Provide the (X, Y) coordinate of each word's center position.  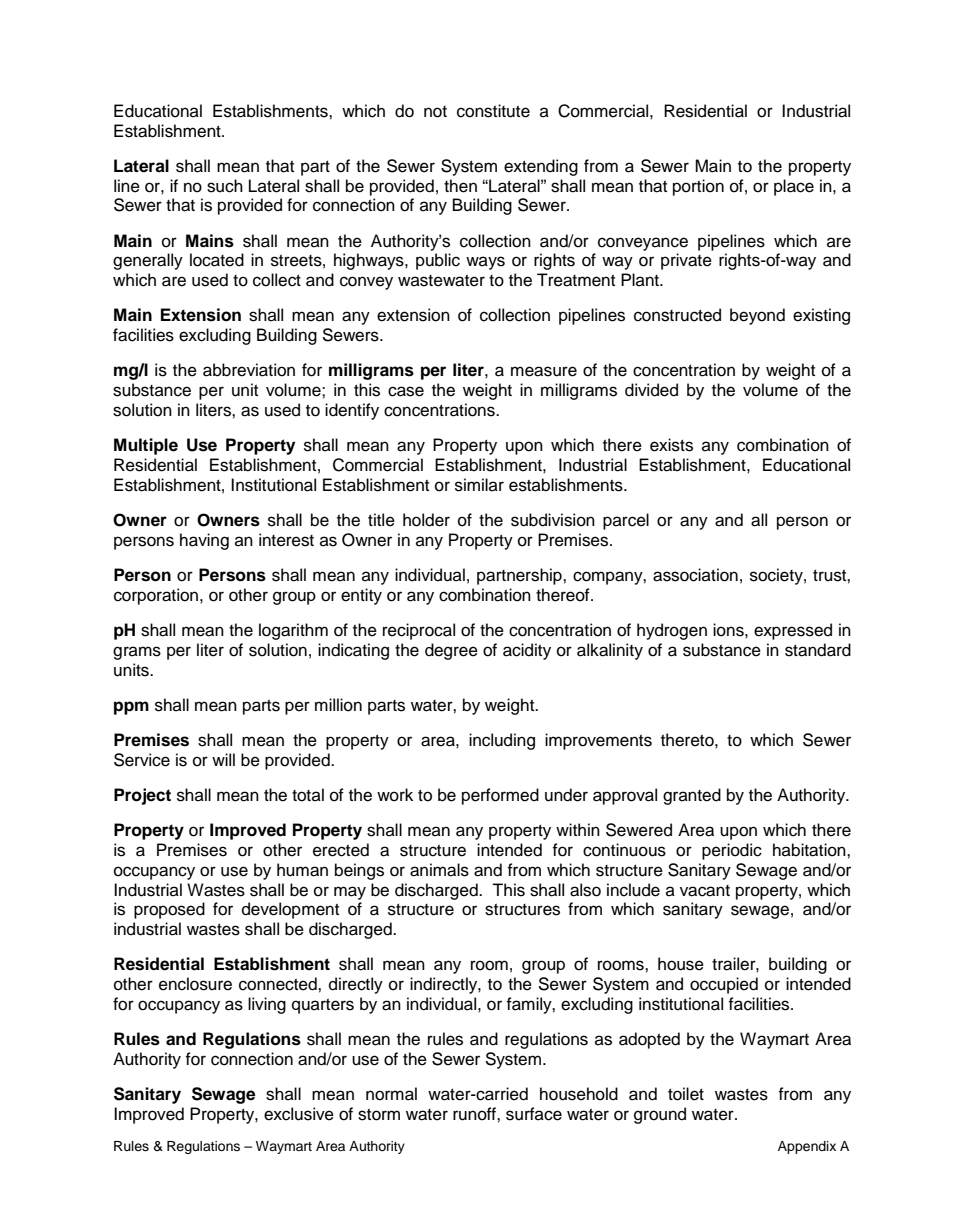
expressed (793, 631)
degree (451, 651)
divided (651, 390)
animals (439, 870)
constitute (493, 111)
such (225, 186)
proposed (169, 910)
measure (544, 371)
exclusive (299, 1114)
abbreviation (249, 370)
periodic (732, 851)
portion (698, 187)
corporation (157, 596)
